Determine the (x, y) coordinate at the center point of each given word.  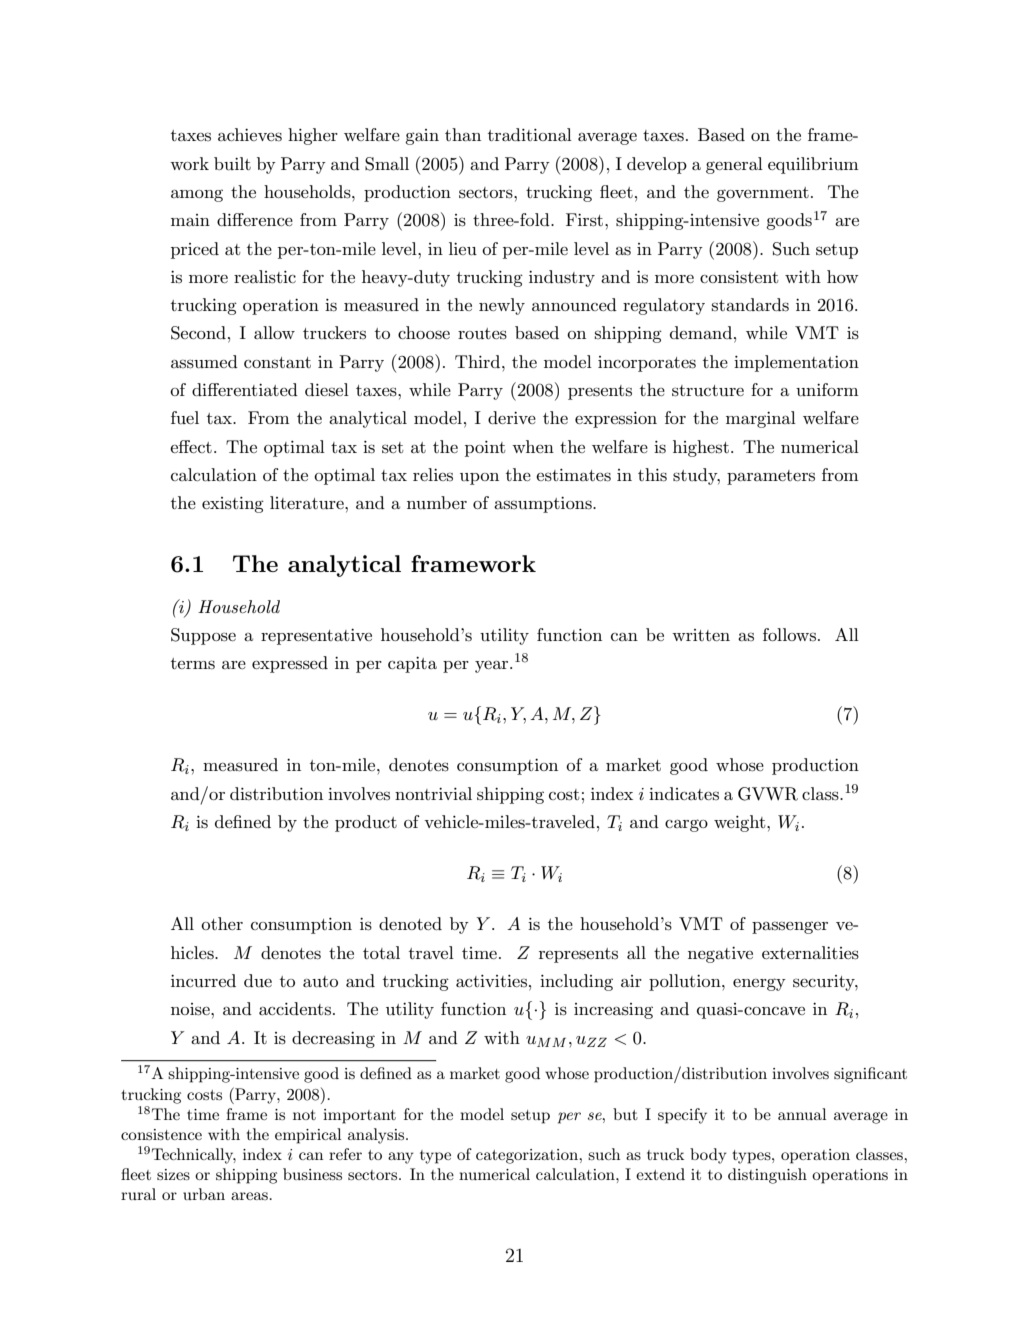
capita (412, 665)
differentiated (245, 389)
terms (193, 664)
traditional (530, 134)
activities (491, 981)
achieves (250, 135)
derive (512, 417)
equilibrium (813, 165)
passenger (790, 927)
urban (204, 1194)
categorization (528, 1156)
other (222, 923)
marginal (761, 419)
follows (789, 634)
